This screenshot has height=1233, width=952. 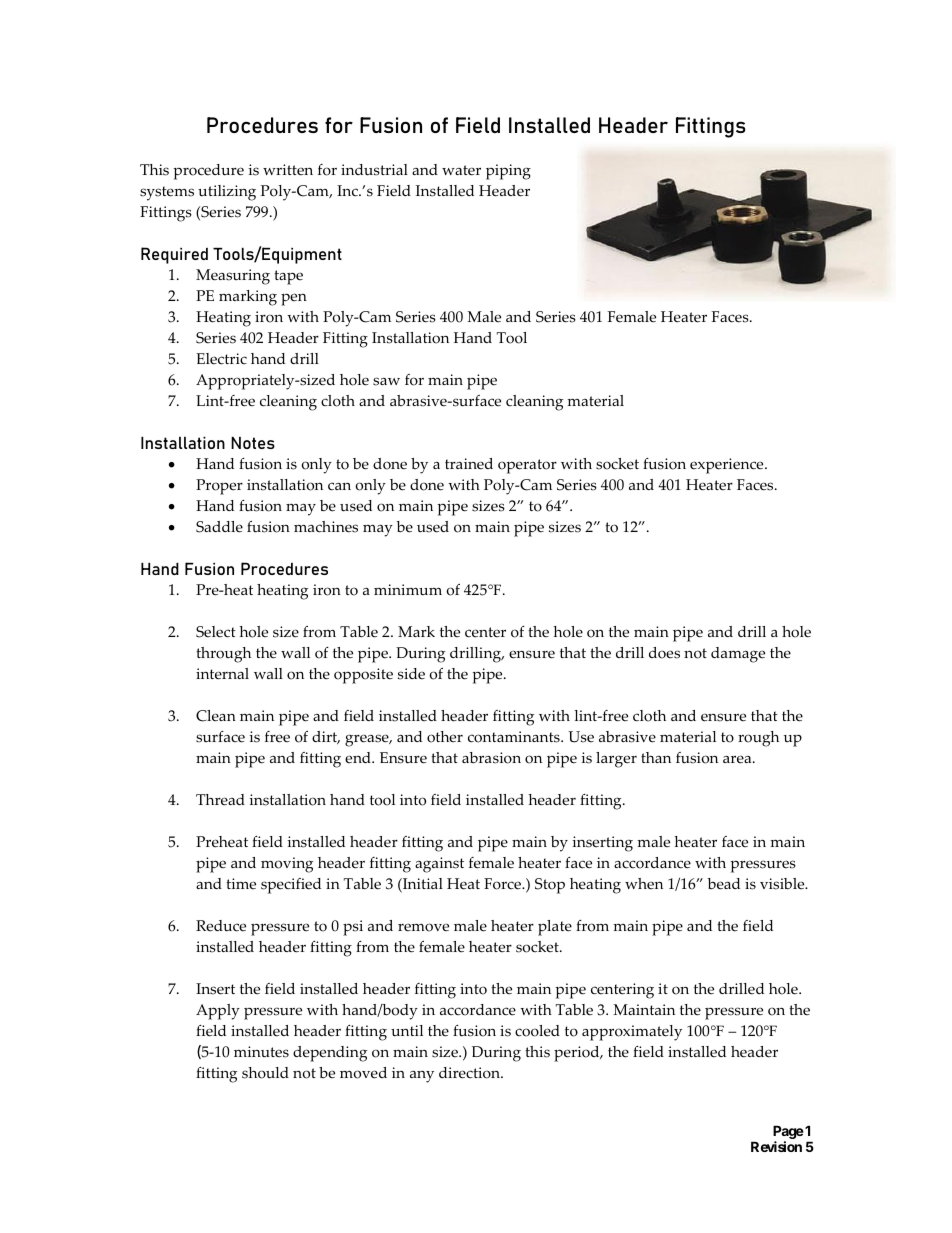 I want to click on damage, so click(x=738, y=655).
